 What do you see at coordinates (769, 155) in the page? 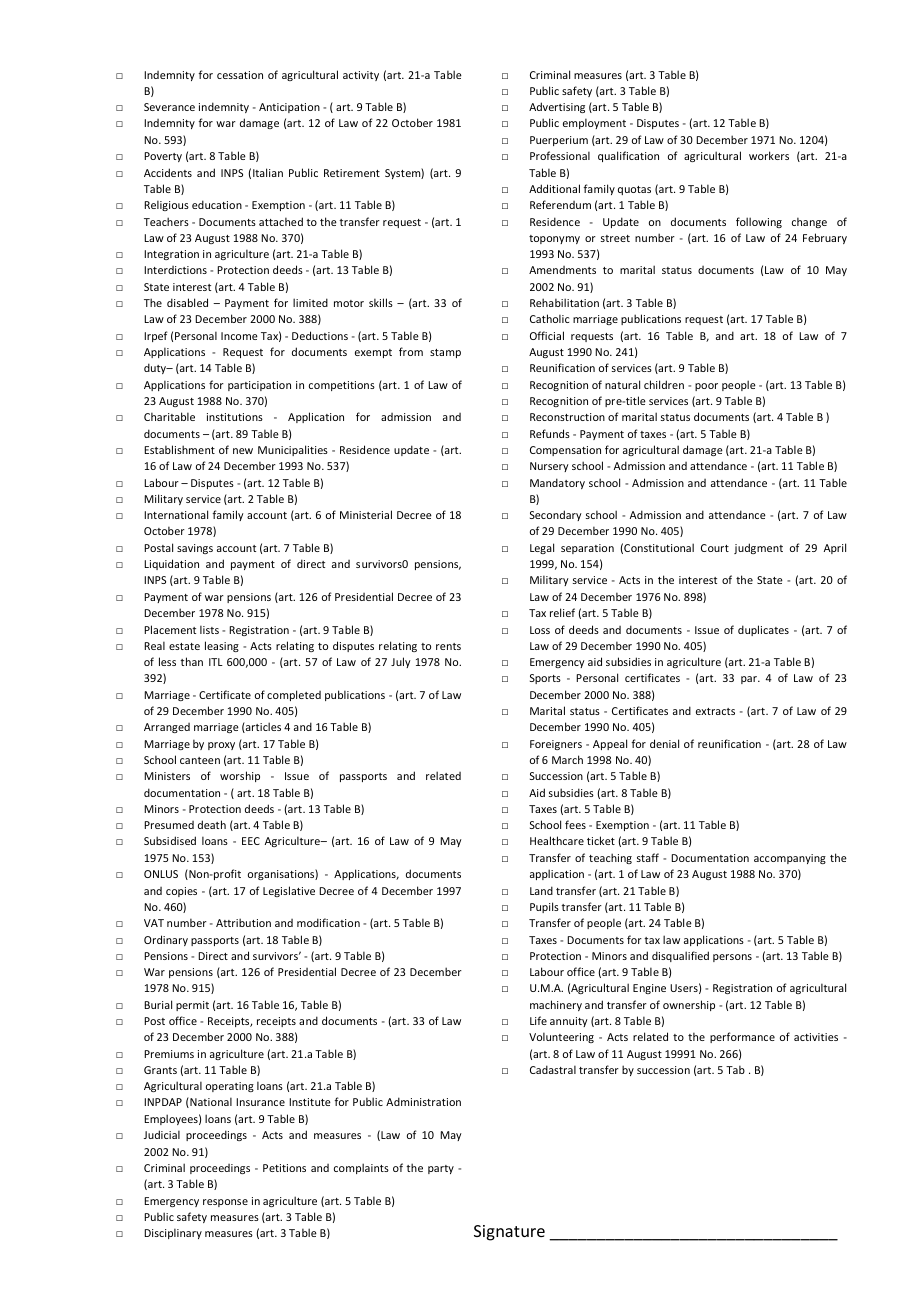
I see `workers` at bounding box center [769, 155].
